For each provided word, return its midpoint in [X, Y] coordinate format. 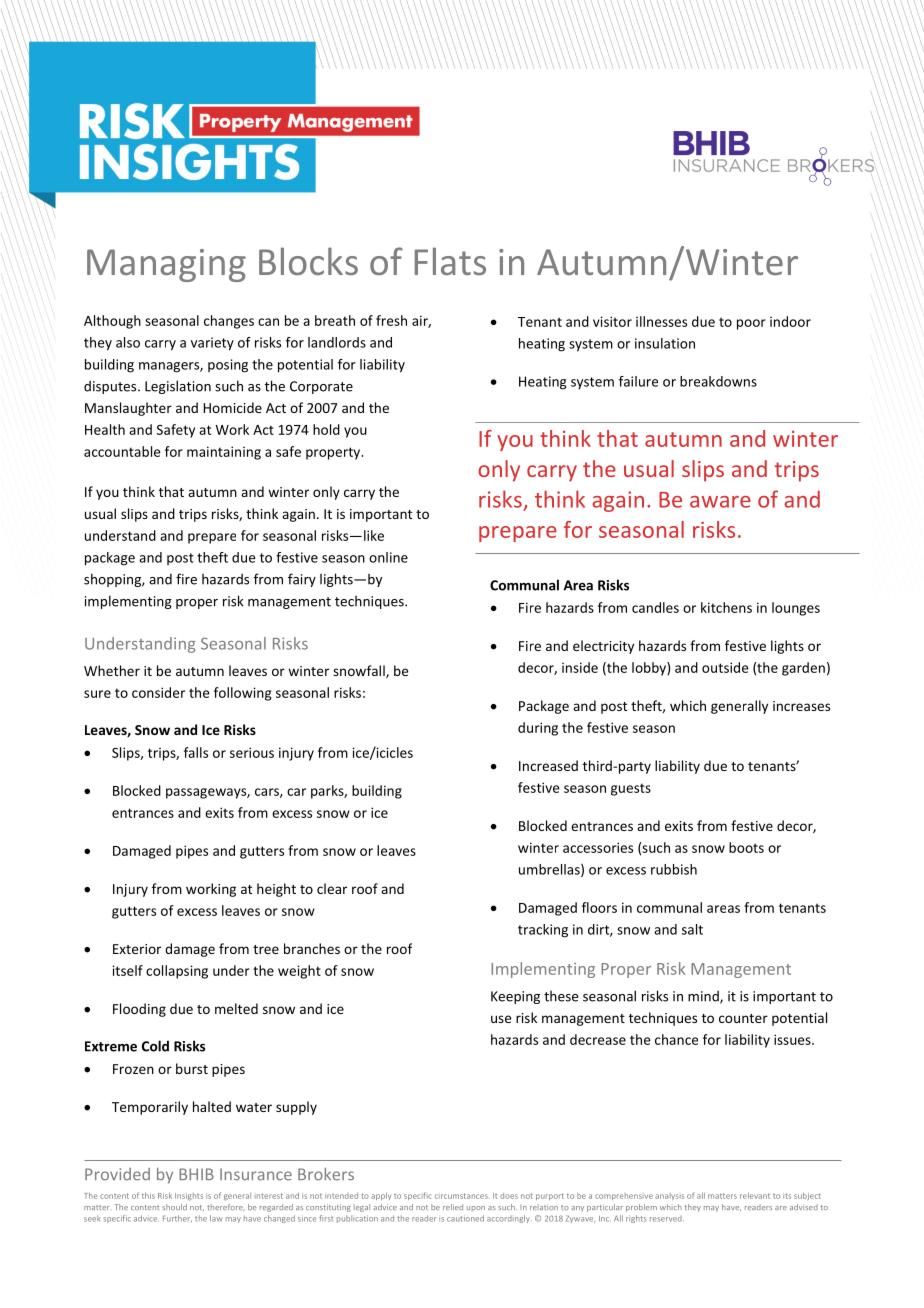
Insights [189, 1196]
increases [801, 706]
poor [751, 324]
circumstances [462, 1196]
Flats [450, 261]
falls [196, 752]
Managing [166, 265]
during [538, 729]
